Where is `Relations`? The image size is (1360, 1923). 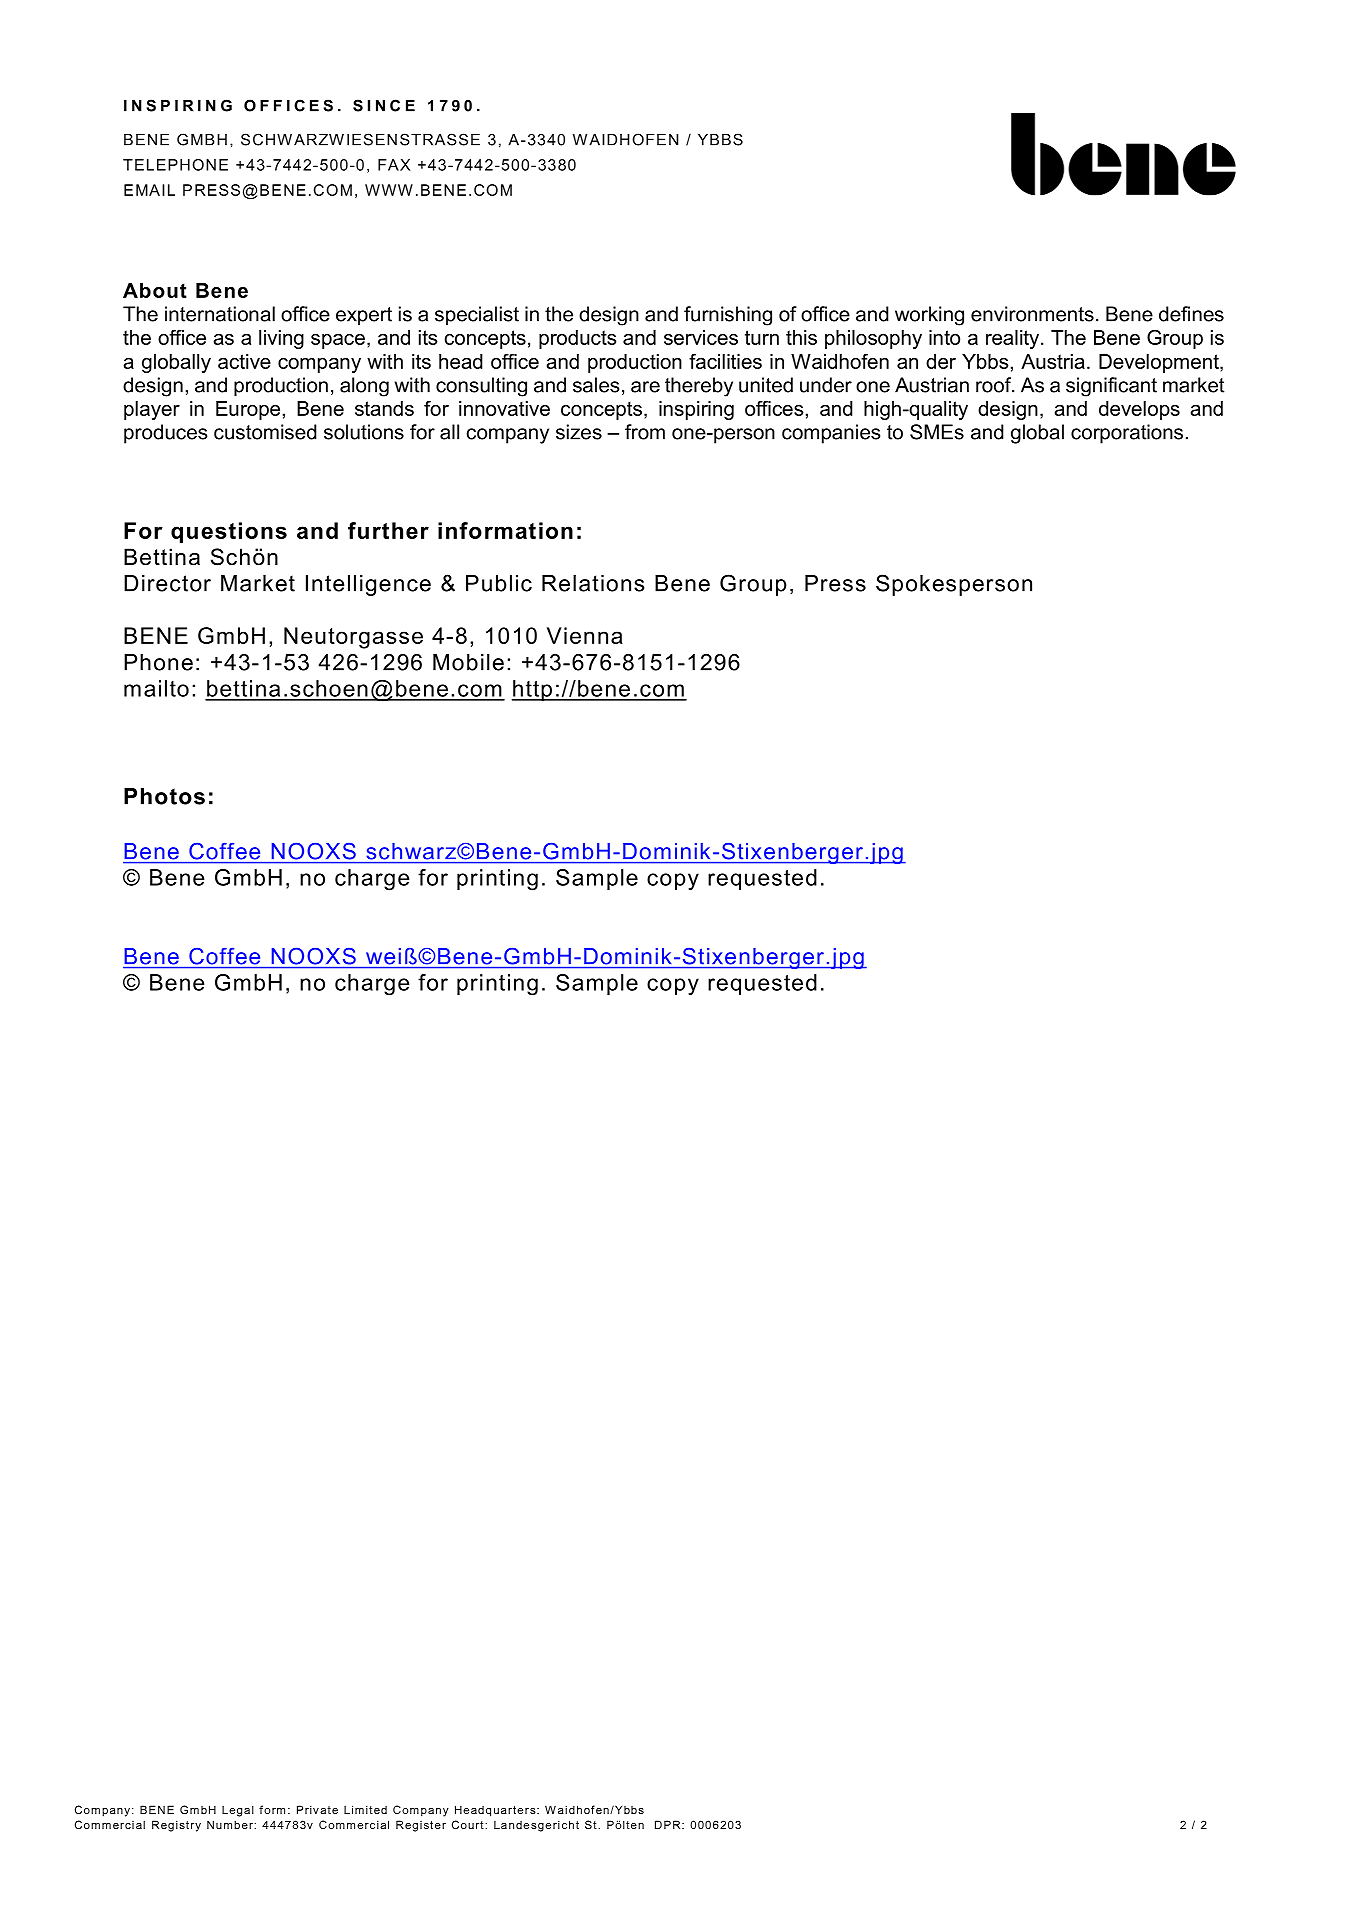
Relations is located at coordinates (593, 583).
